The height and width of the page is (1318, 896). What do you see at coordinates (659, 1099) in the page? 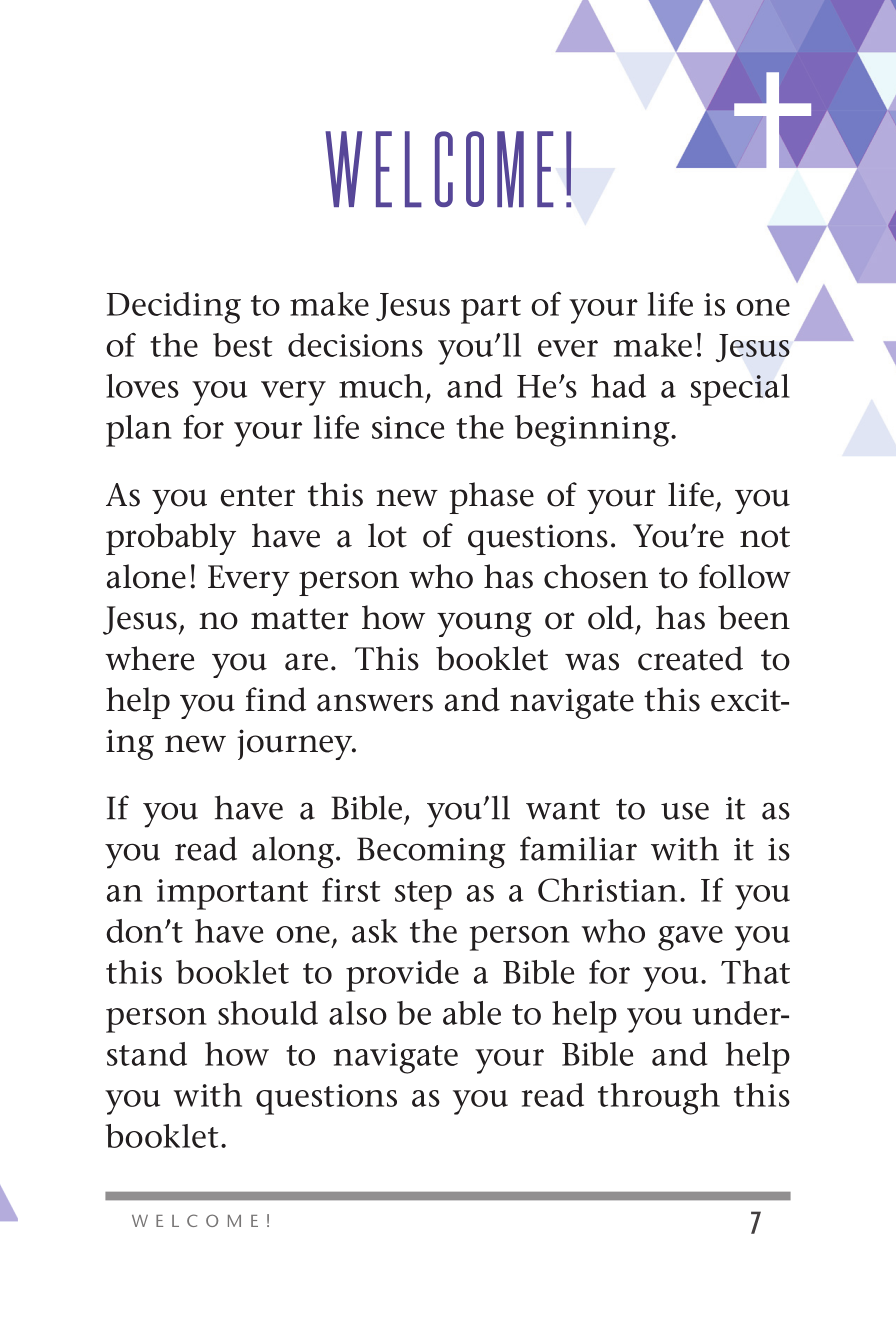
I see `through` at bounding box center [659, 1099].
